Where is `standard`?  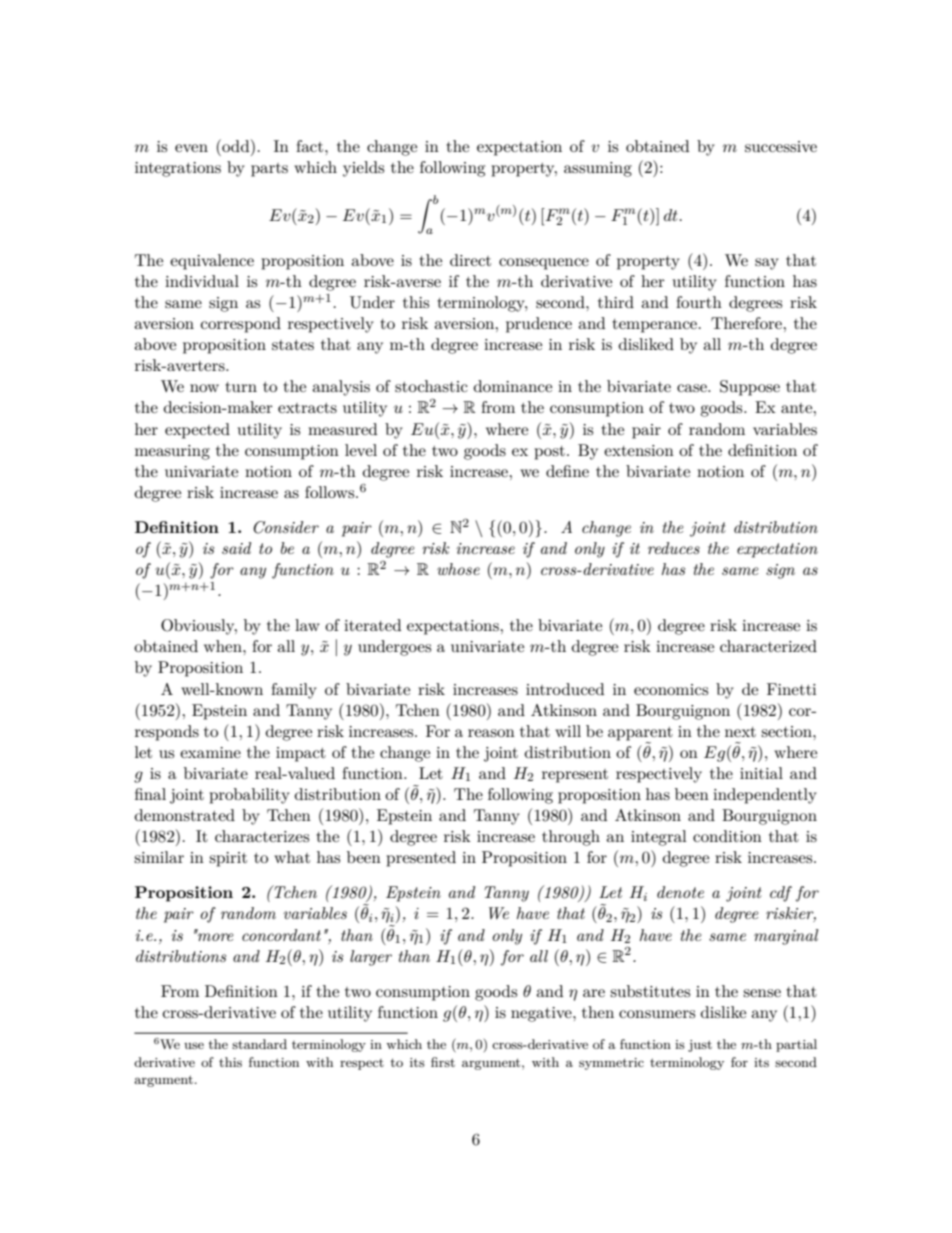
standard is located at coordinates (259, 1044).
